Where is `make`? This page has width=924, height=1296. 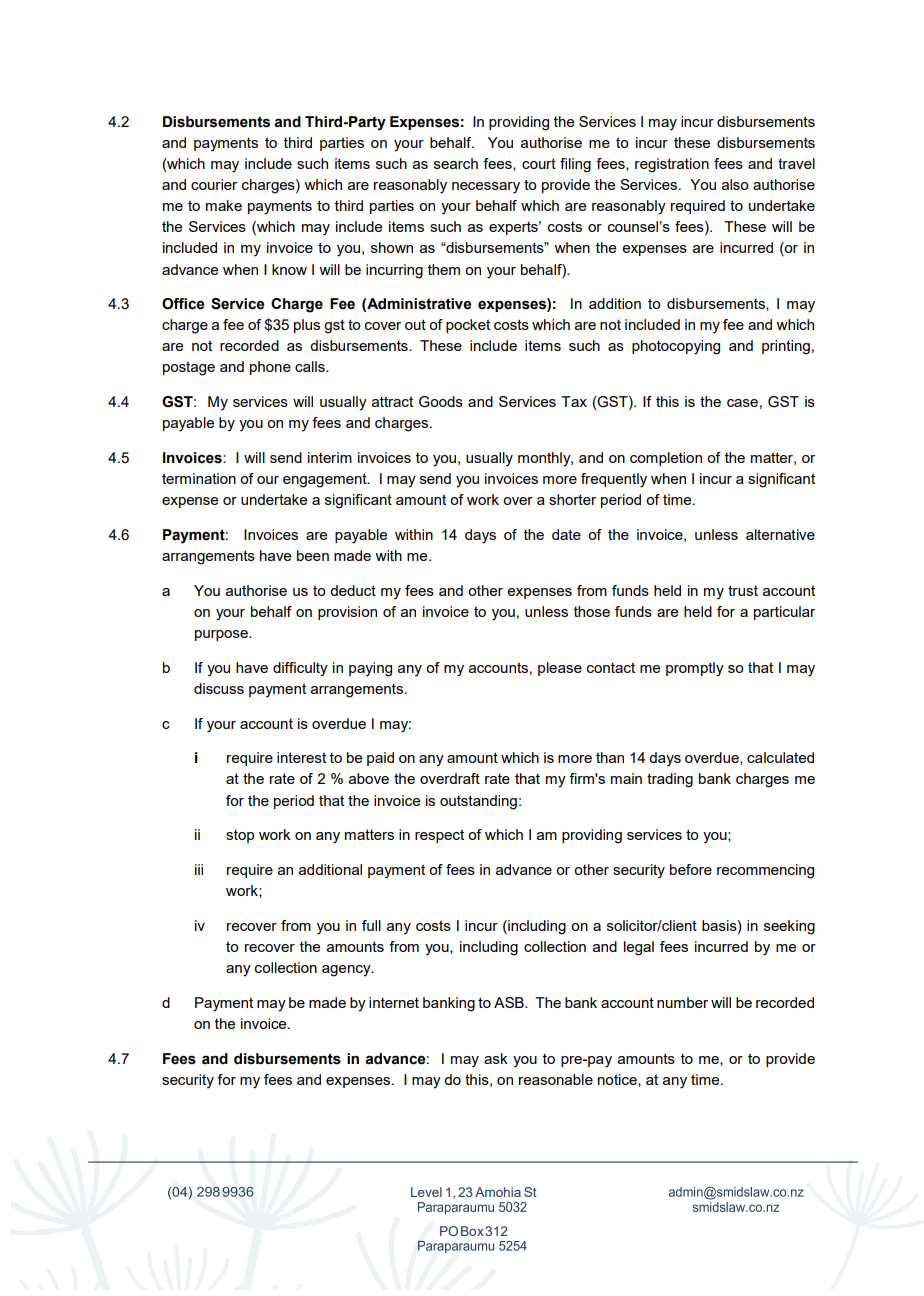 make is located at coordinates (224, 205).
